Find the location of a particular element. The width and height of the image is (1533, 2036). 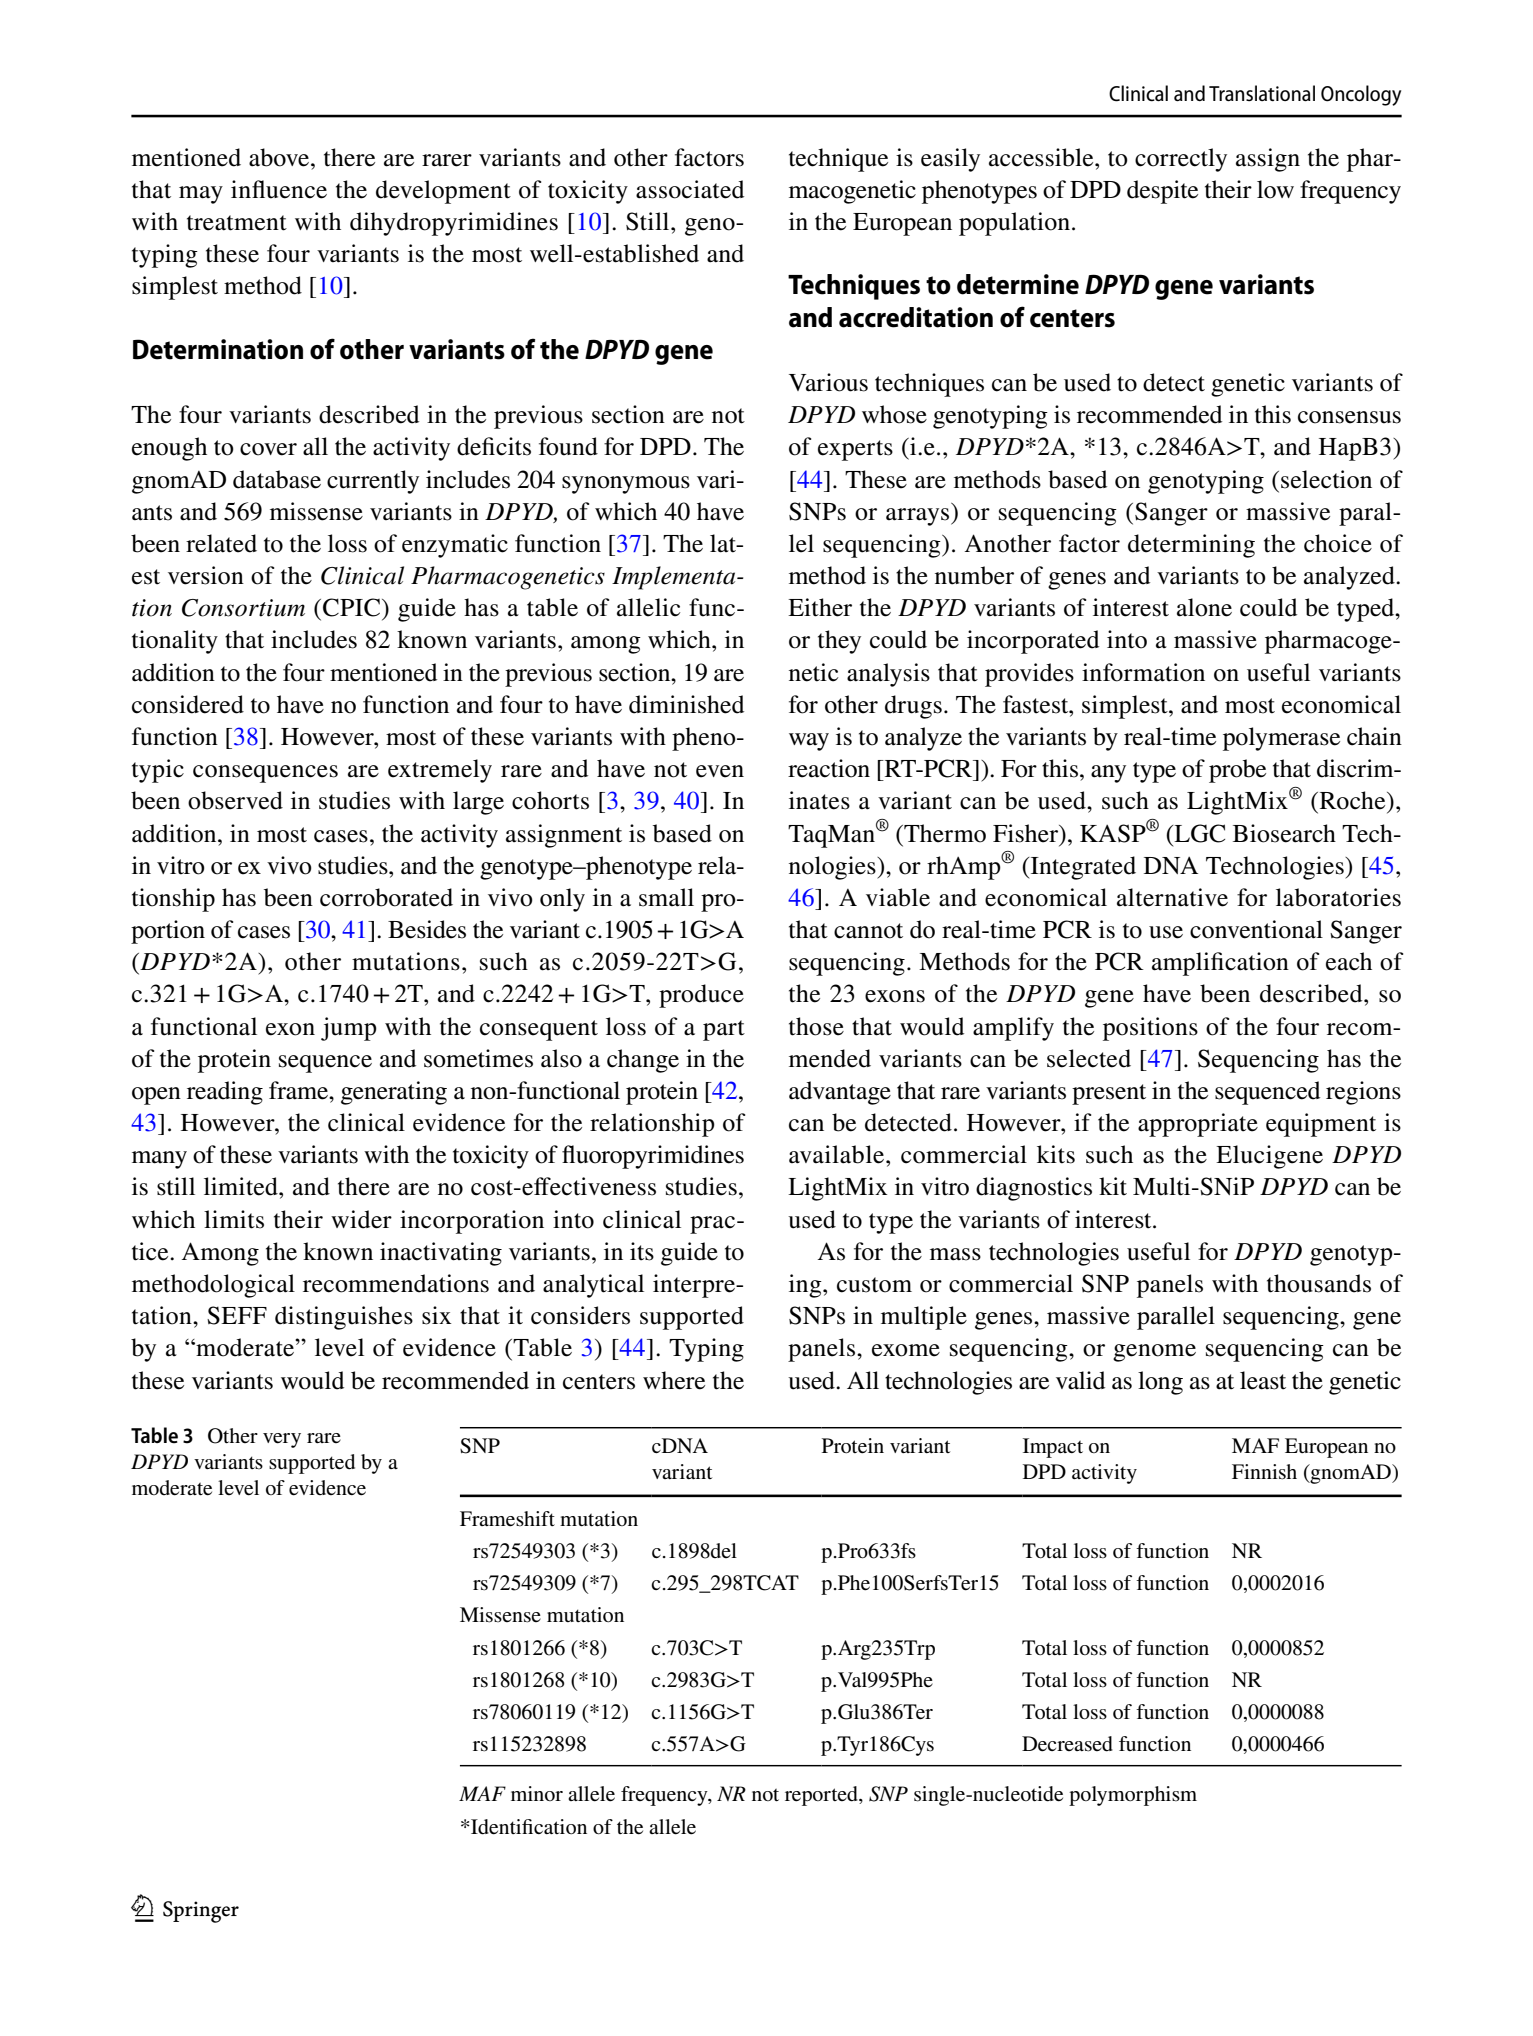

above is located at coordinates (280, 157).
